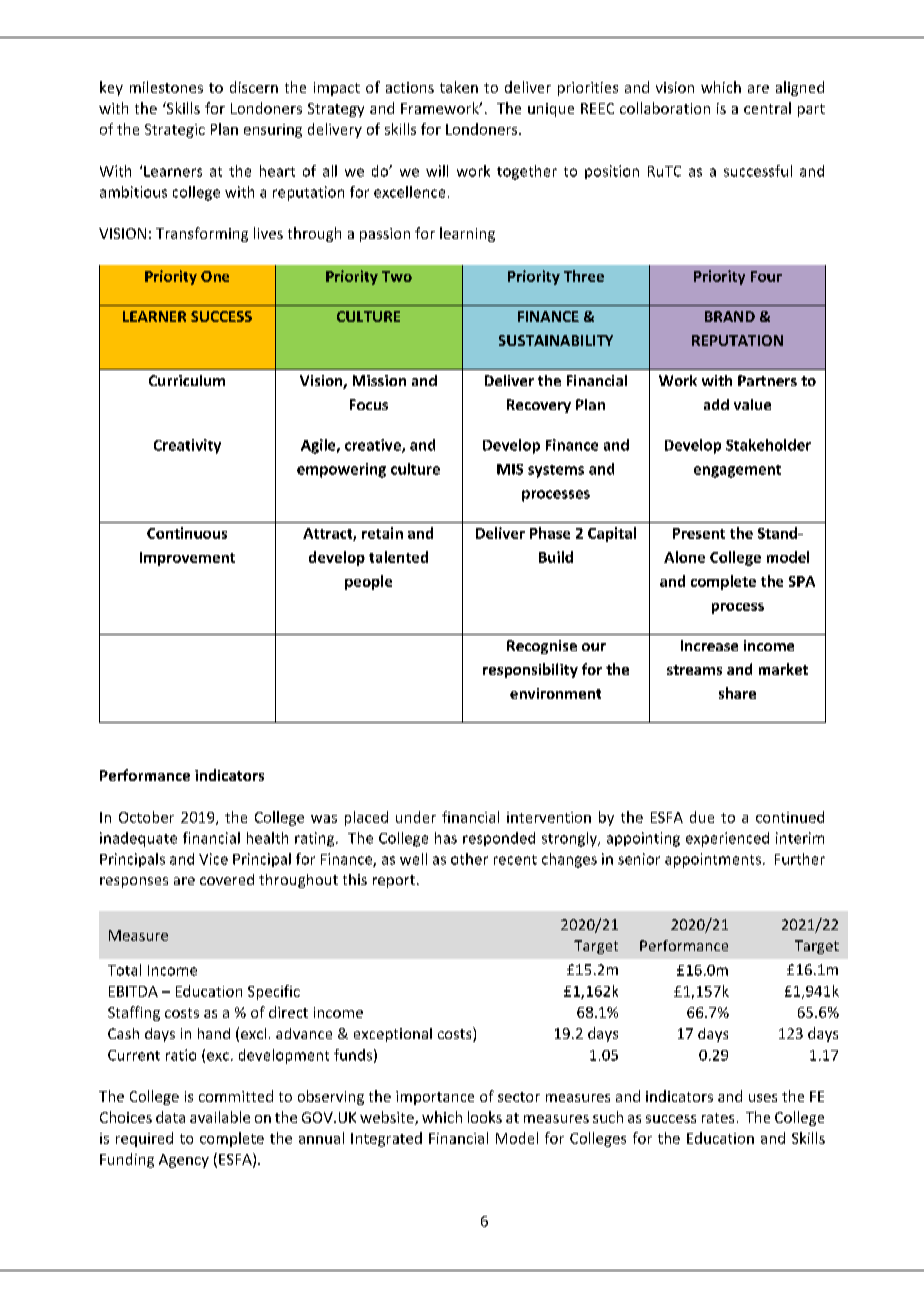  What do you see at coordinates (459, 87) in the page?
I see `taken` at bounding box center [459, 87].
